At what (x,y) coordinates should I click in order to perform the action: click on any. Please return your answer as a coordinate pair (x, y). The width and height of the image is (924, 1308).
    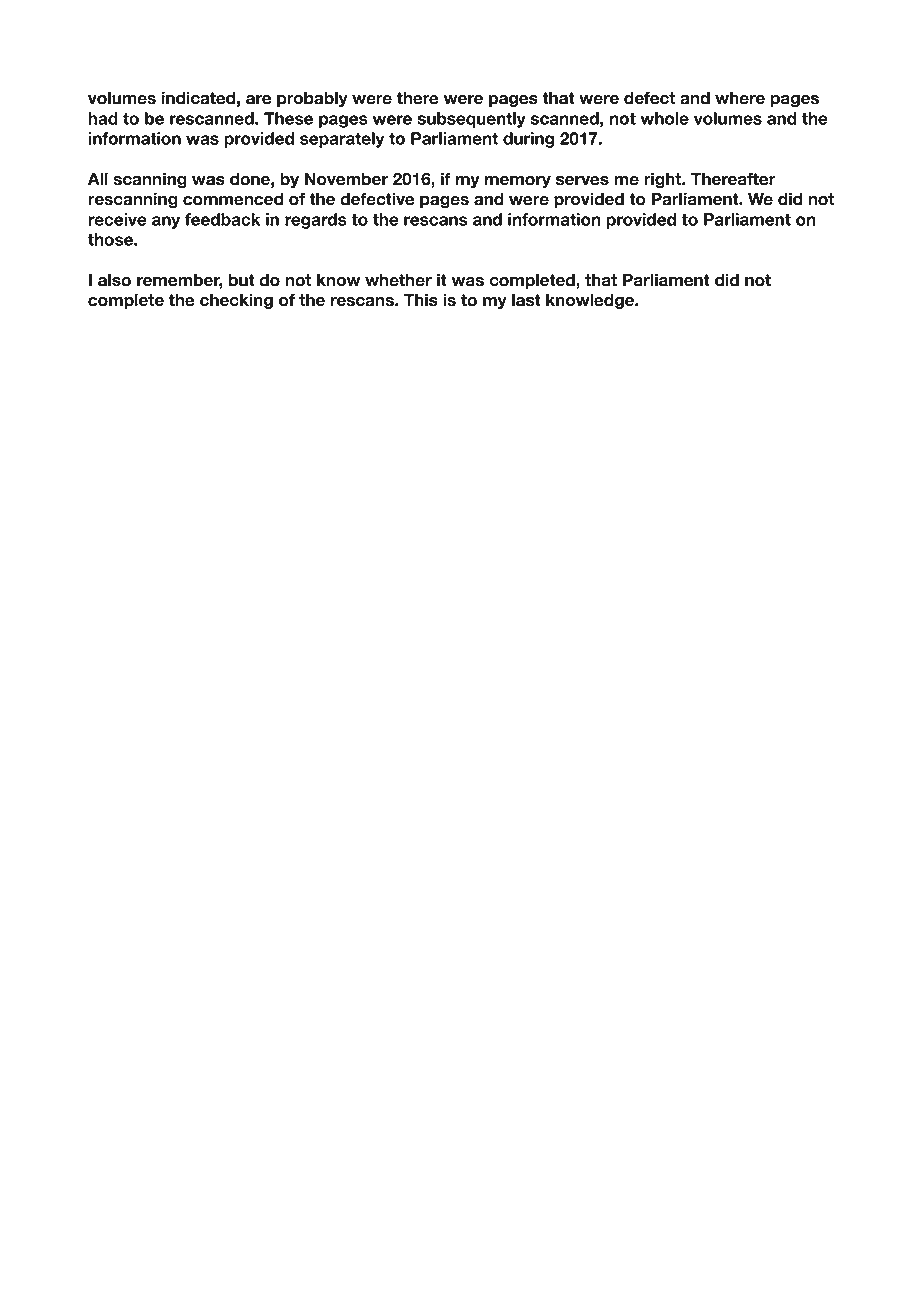
    Looking at the image, I should click on (166, 222).
